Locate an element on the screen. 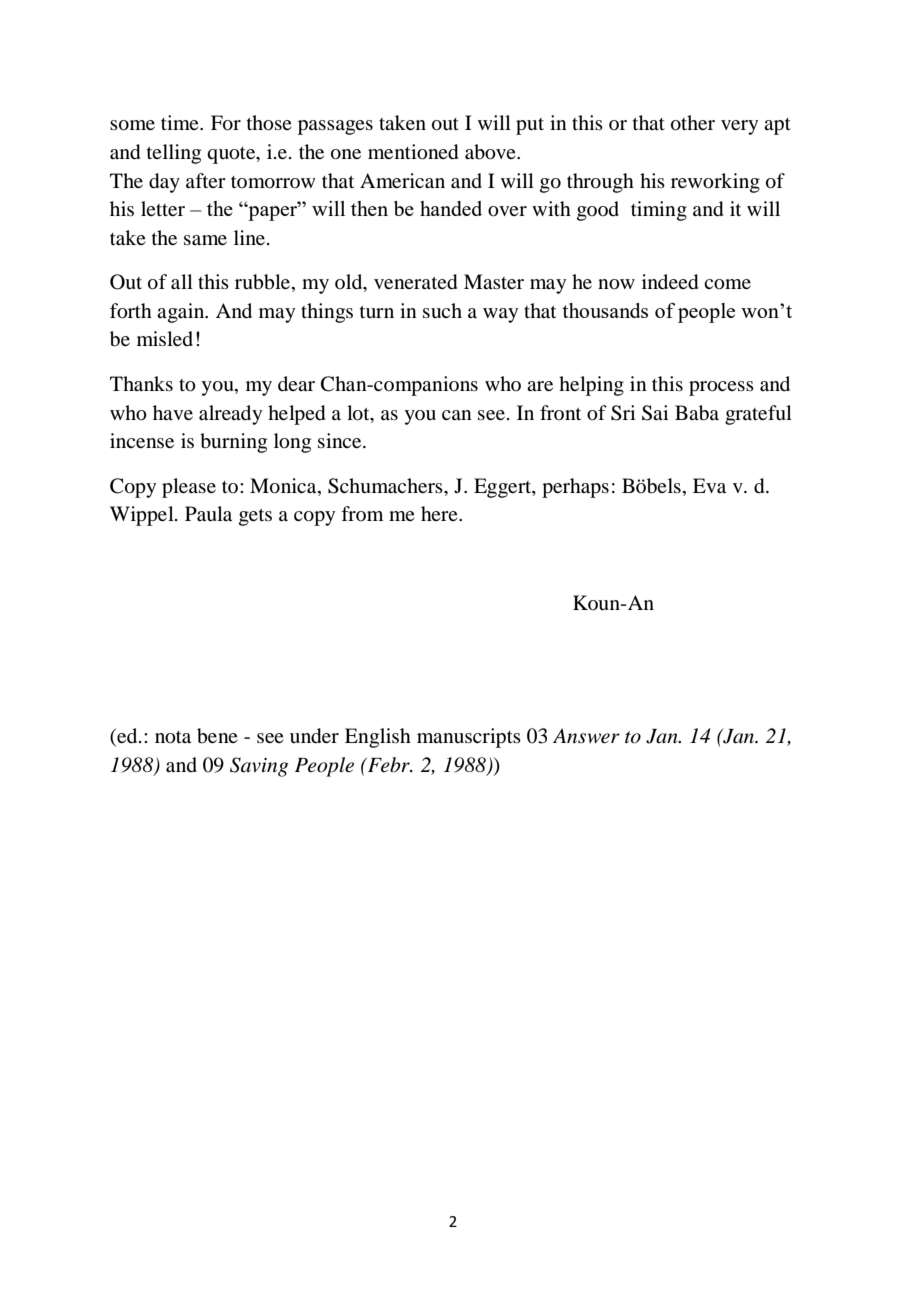  Baba is located at coordinates (697, 413).
